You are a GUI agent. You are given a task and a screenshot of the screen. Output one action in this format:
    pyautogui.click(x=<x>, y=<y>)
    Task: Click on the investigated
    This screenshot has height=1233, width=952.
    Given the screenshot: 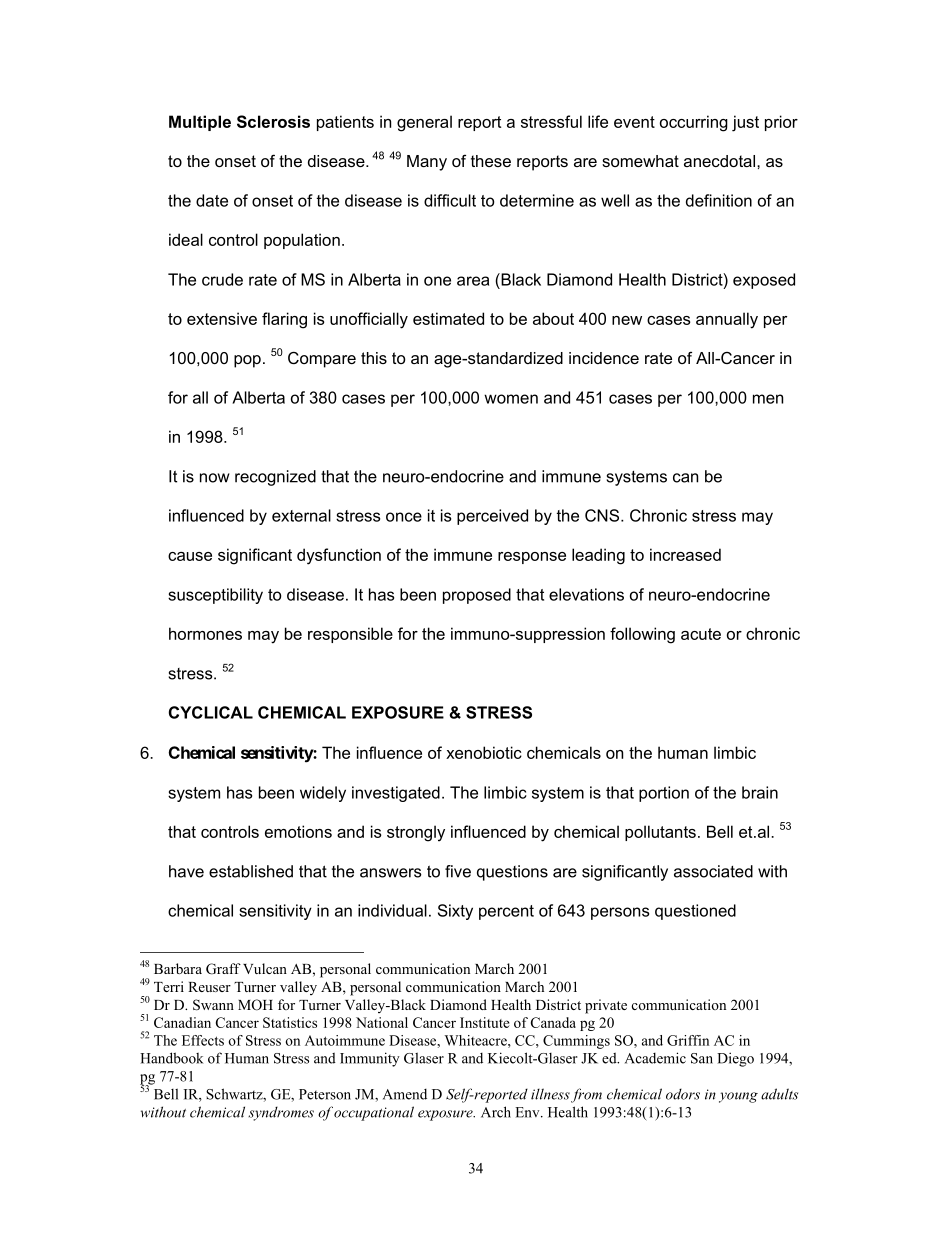 What is the action you would take?
    pyautogui.click(x=396, y=794)
